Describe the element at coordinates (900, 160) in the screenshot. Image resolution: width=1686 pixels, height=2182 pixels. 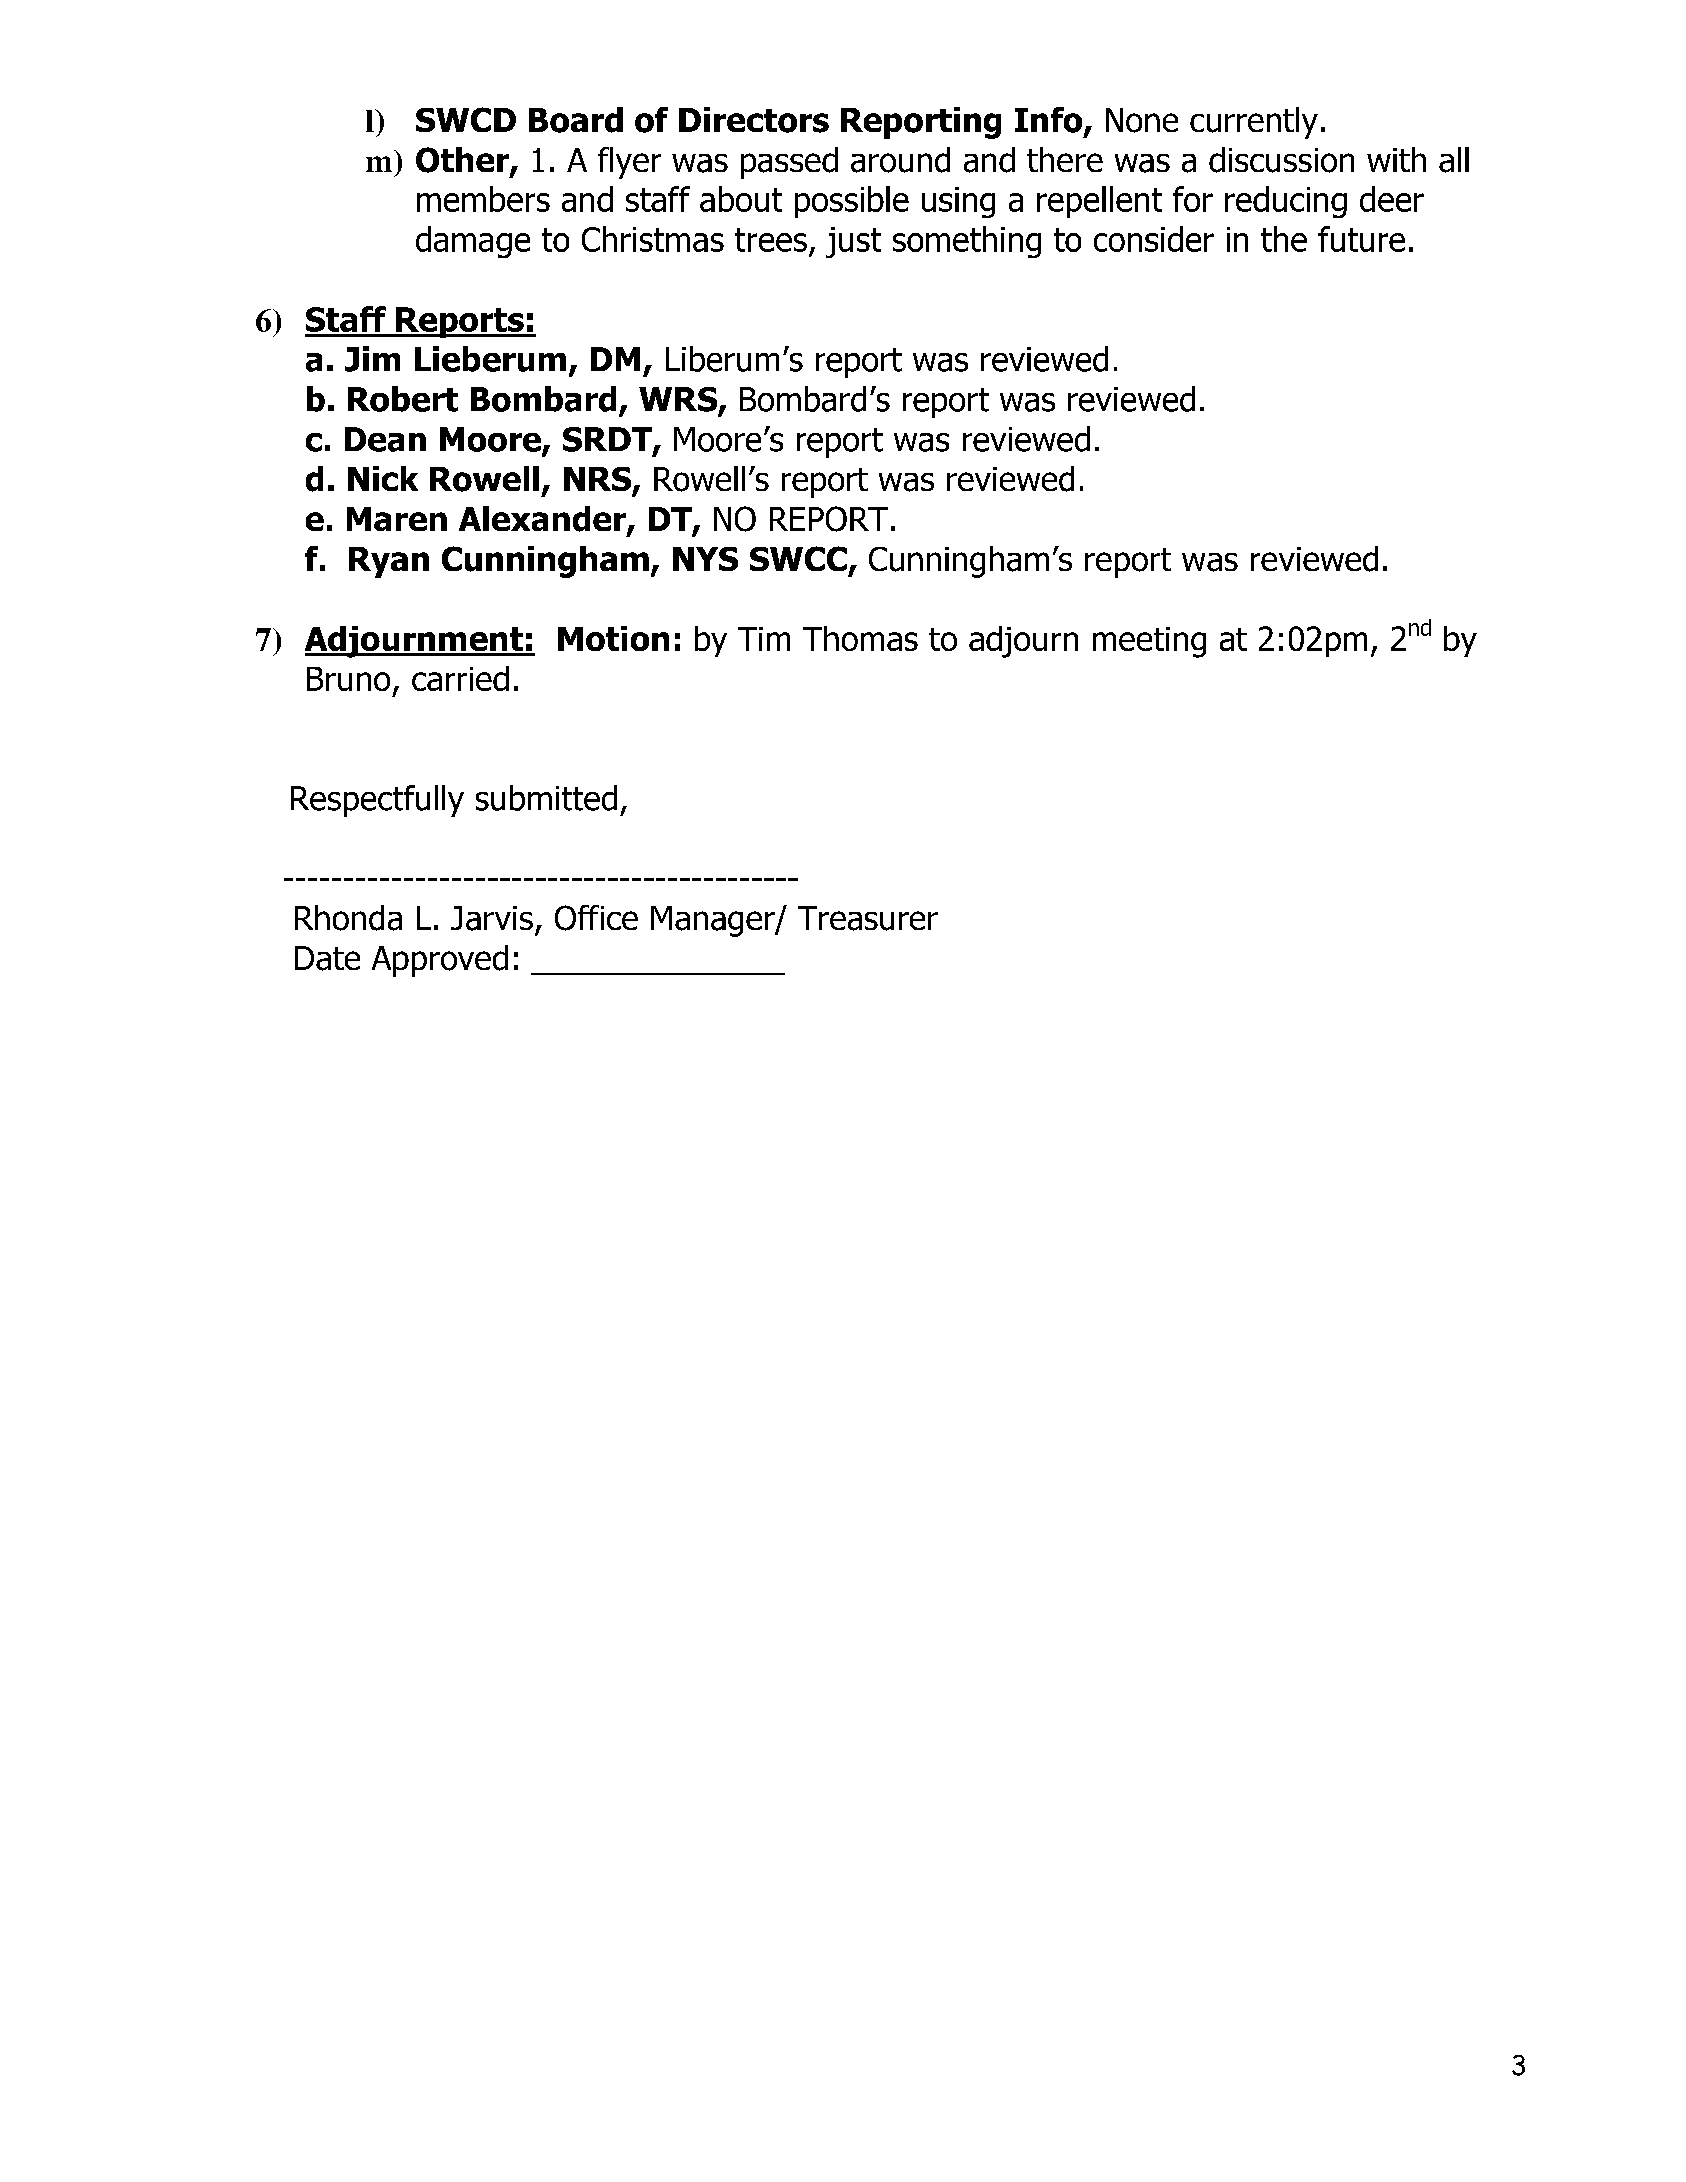
I see `around` at that location.
